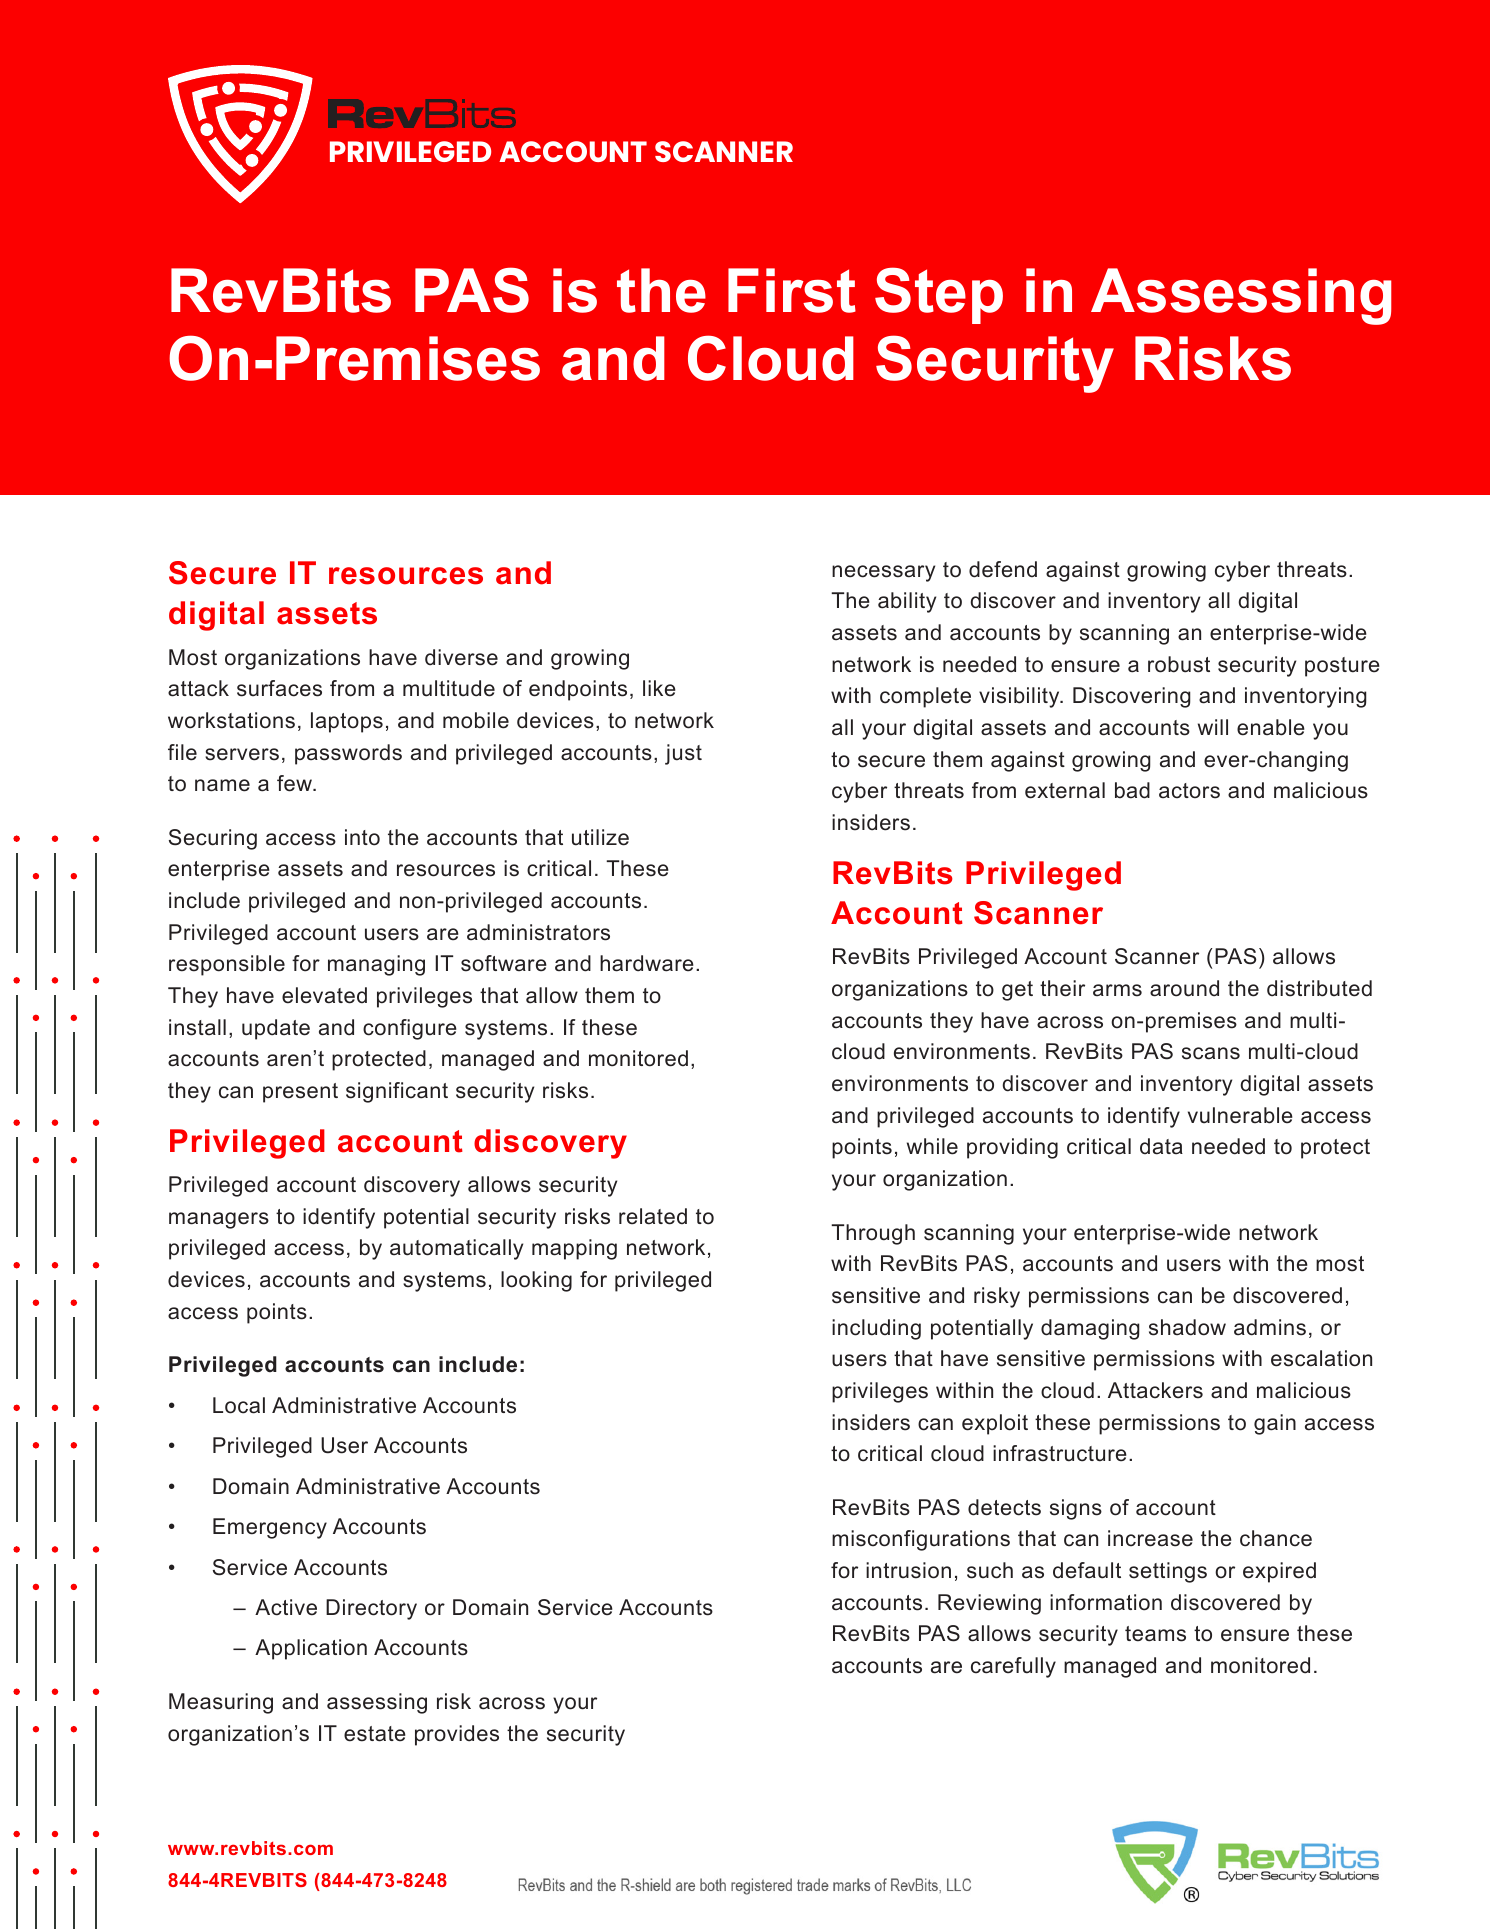 This document has height=1929, width=1490. Describe the element at coordinates (1184, 988) in the document. I see `around` at that location.
